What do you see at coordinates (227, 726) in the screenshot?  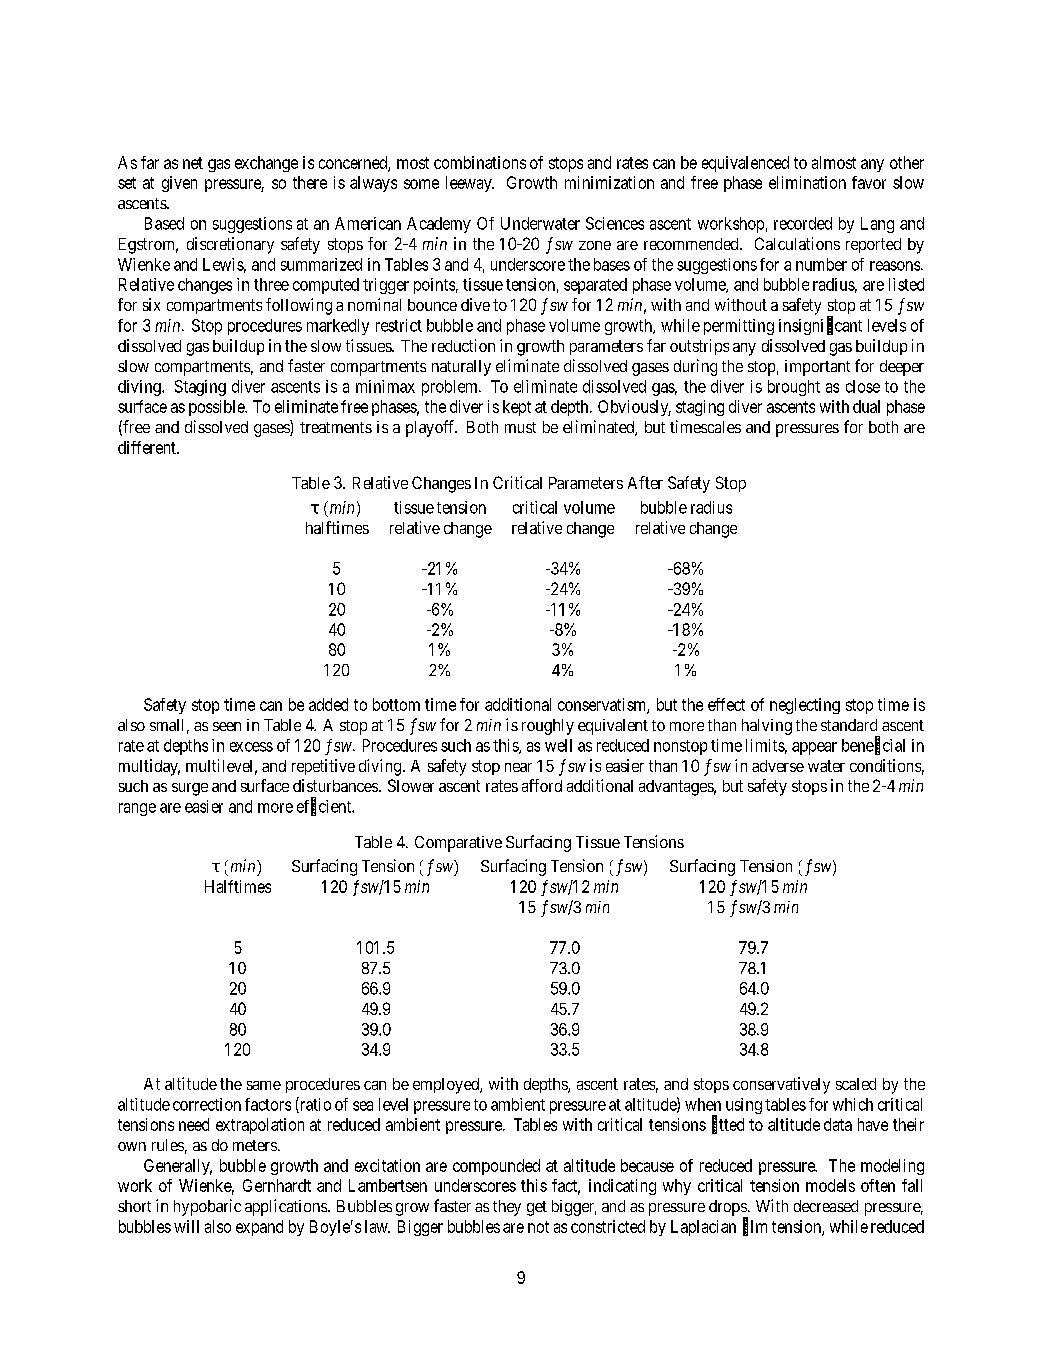 I see `seen` at bounding box center [227, 726].
